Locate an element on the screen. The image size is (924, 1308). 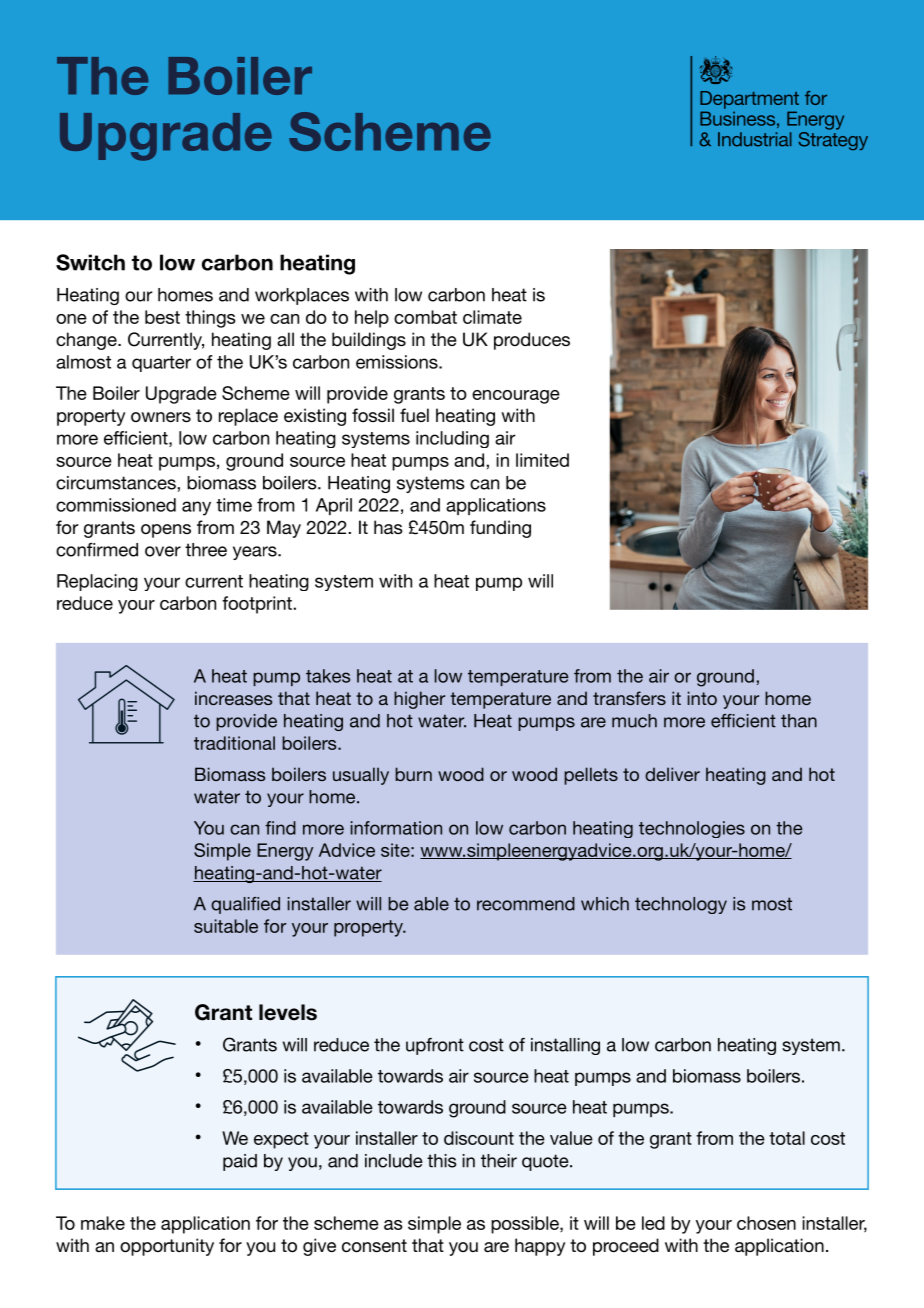
traditional is located at coordinates (234, 743).
